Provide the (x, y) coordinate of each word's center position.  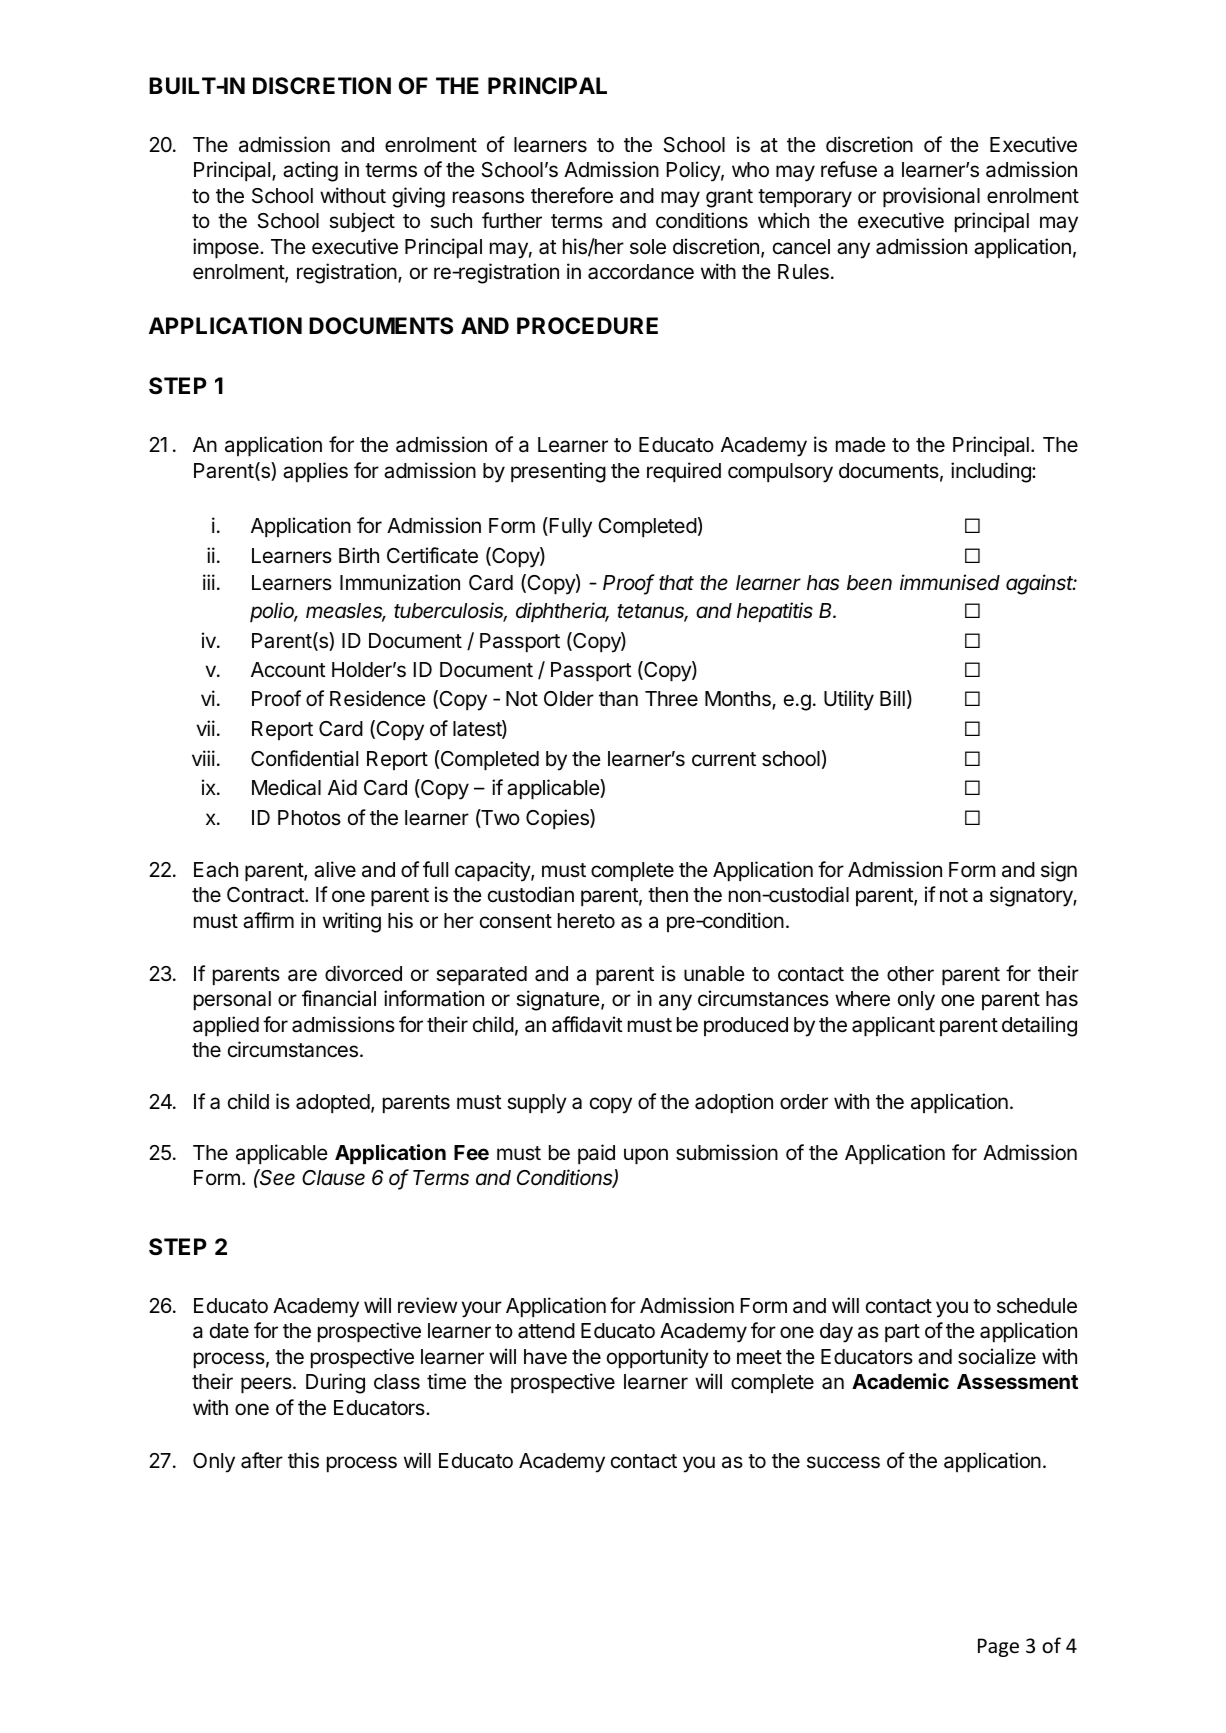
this (303, 1460)
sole (648, 247)
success (843, 1462)
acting (310, 171)
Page (998, 1647)
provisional (931, 197)
